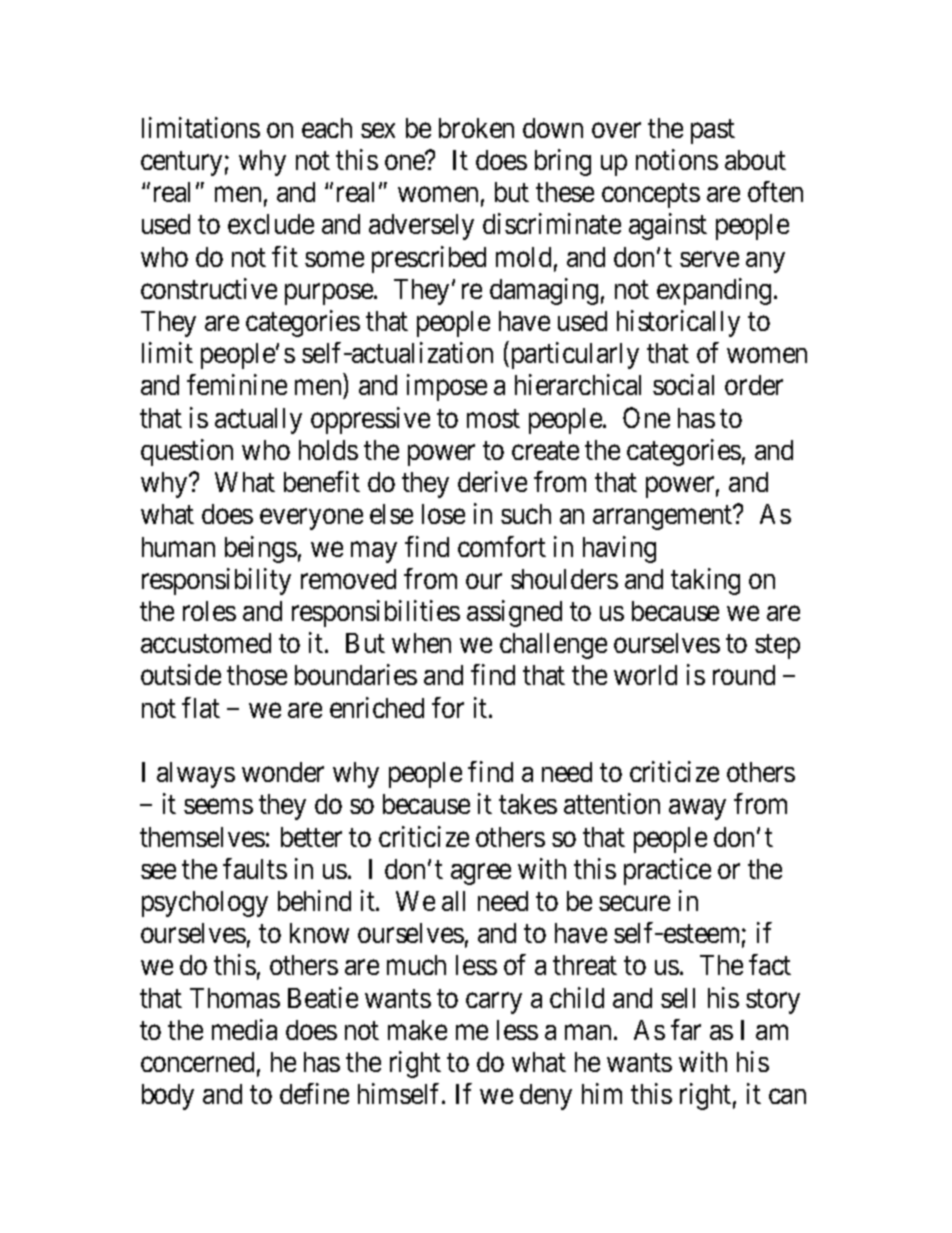 The height and width of the screenshot is (1233, 952). Describe the element at coordinates (447, 387) in the screenshot. I see `impose` at that location.
